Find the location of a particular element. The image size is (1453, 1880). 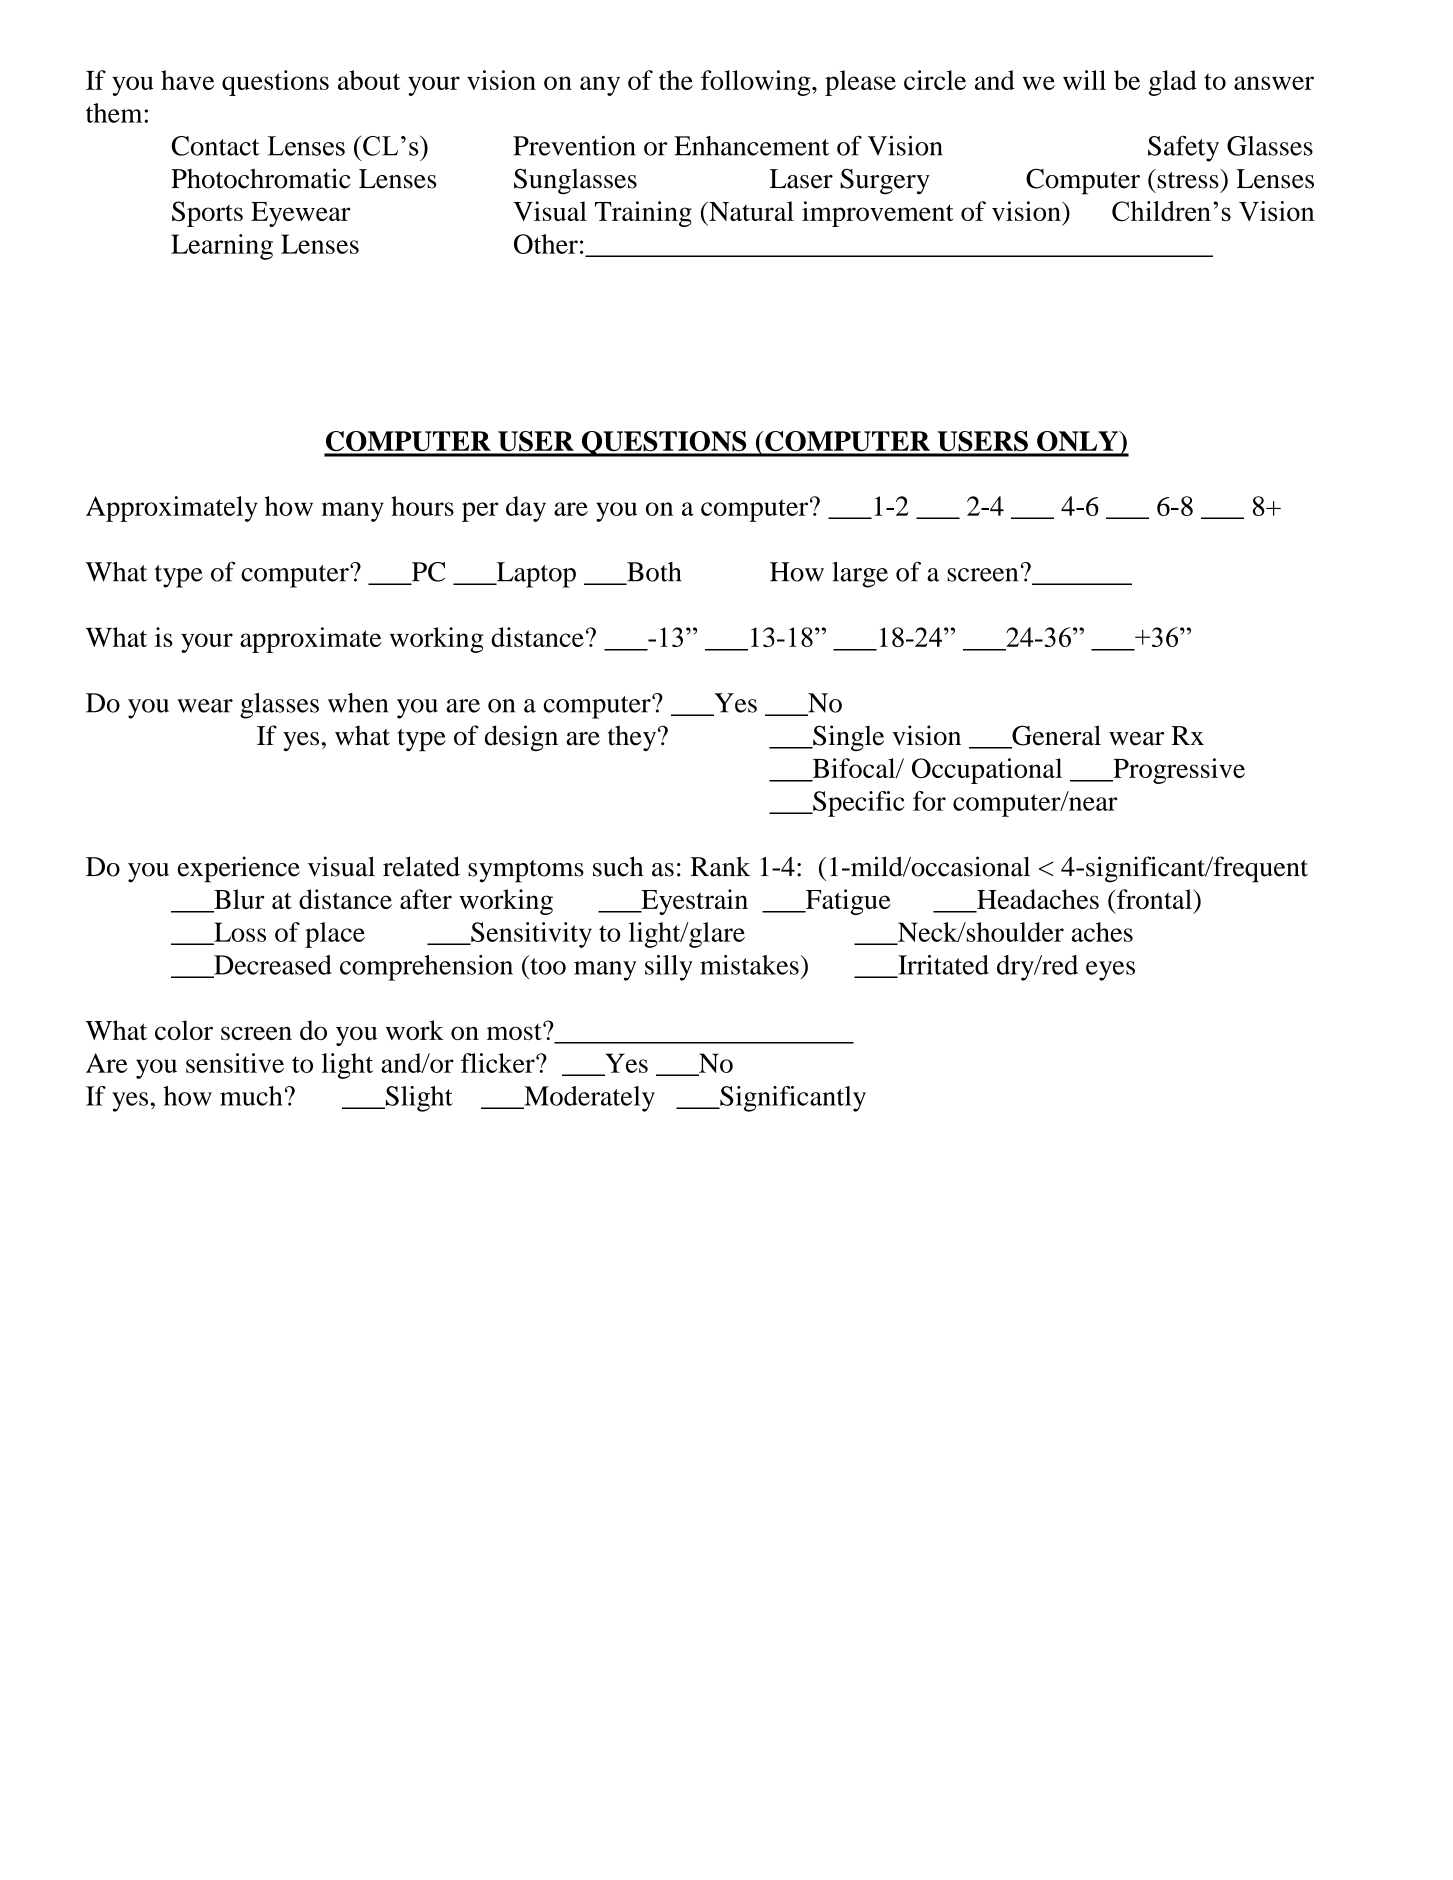

flicker is located at coordinates (499, 1063).
